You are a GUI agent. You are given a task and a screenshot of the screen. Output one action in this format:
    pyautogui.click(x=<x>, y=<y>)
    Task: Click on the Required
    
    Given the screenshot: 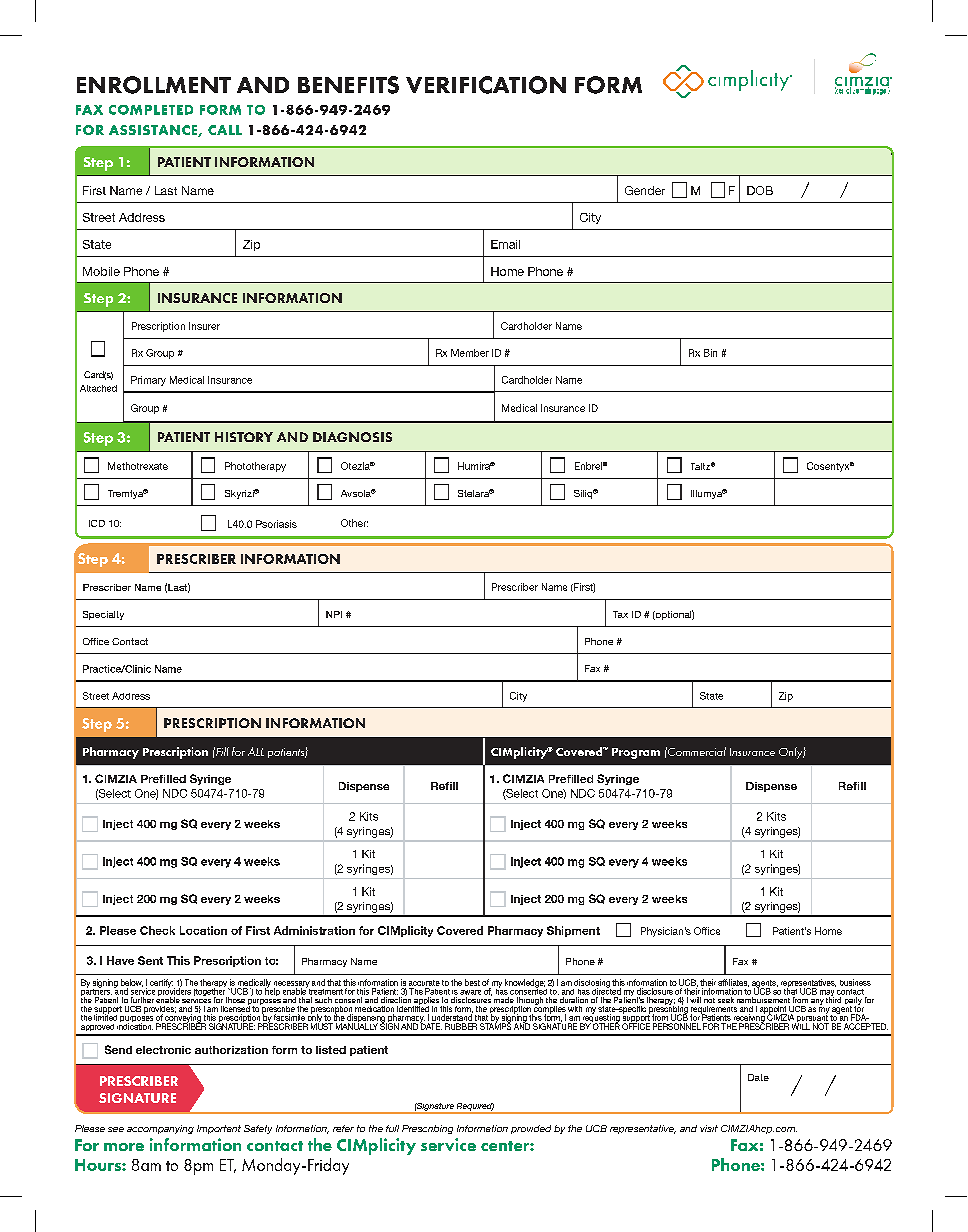 What is the action you would take?
    pyautogui.click(x=475, y=1108)
